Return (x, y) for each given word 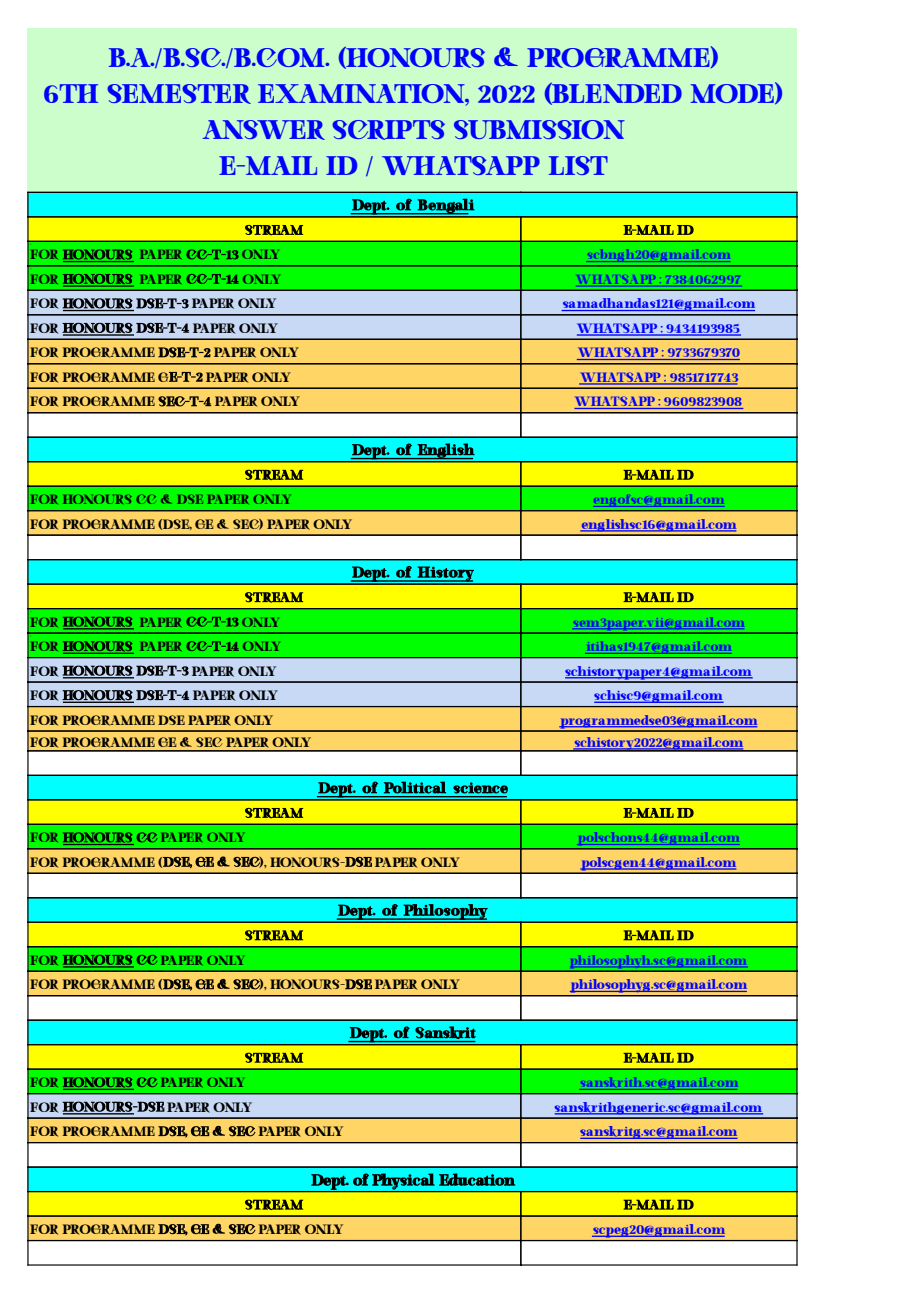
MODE (733, 93)
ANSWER (264, 130)
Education (477, 1179)
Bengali (445, 206)
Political (415, 787)
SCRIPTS (388, 130)
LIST (578, 165)
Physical (403, 1182)
